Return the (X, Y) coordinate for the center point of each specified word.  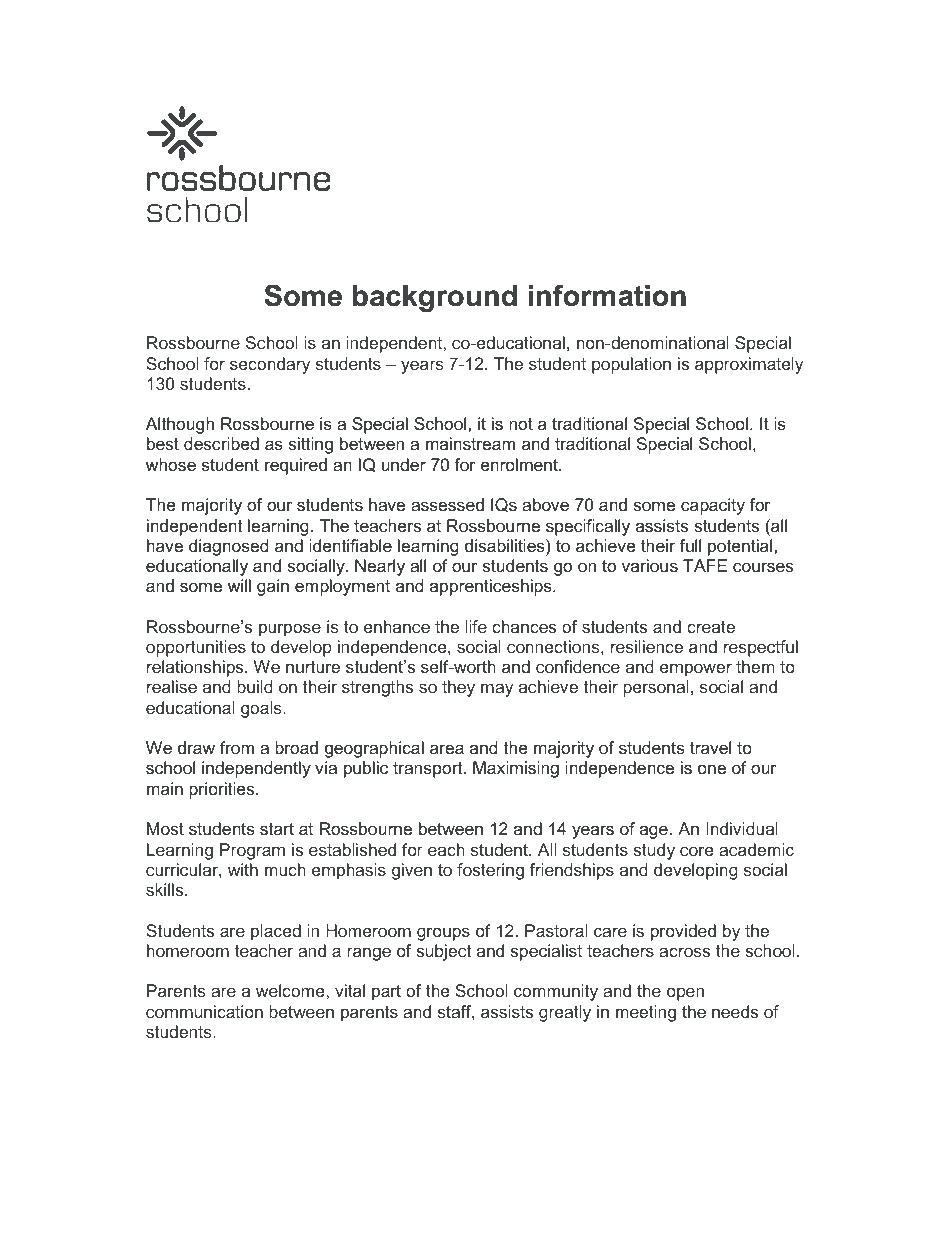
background (435, 298)
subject (443, 952)
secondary (270, 365)
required (296, 466)
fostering (490, 871)
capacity (713, 506)
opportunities (196, 648)
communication (204, 1011)
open (685, 994)
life (476, 626)
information (607, 295)
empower (696, 670)
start (277, 829)
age (654, 832)
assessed (447, 505)
